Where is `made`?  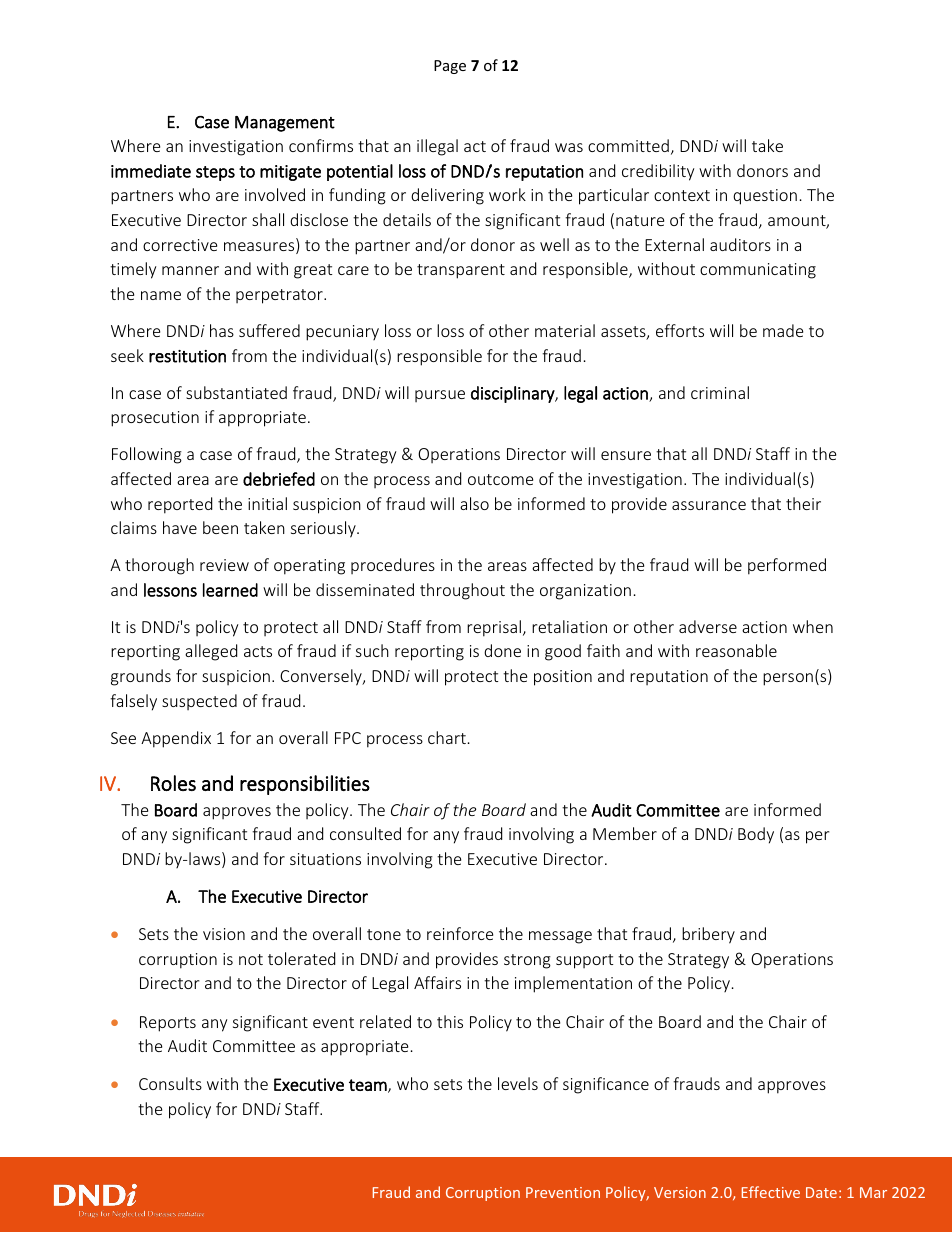
made is located at coordinates (783, 330).
